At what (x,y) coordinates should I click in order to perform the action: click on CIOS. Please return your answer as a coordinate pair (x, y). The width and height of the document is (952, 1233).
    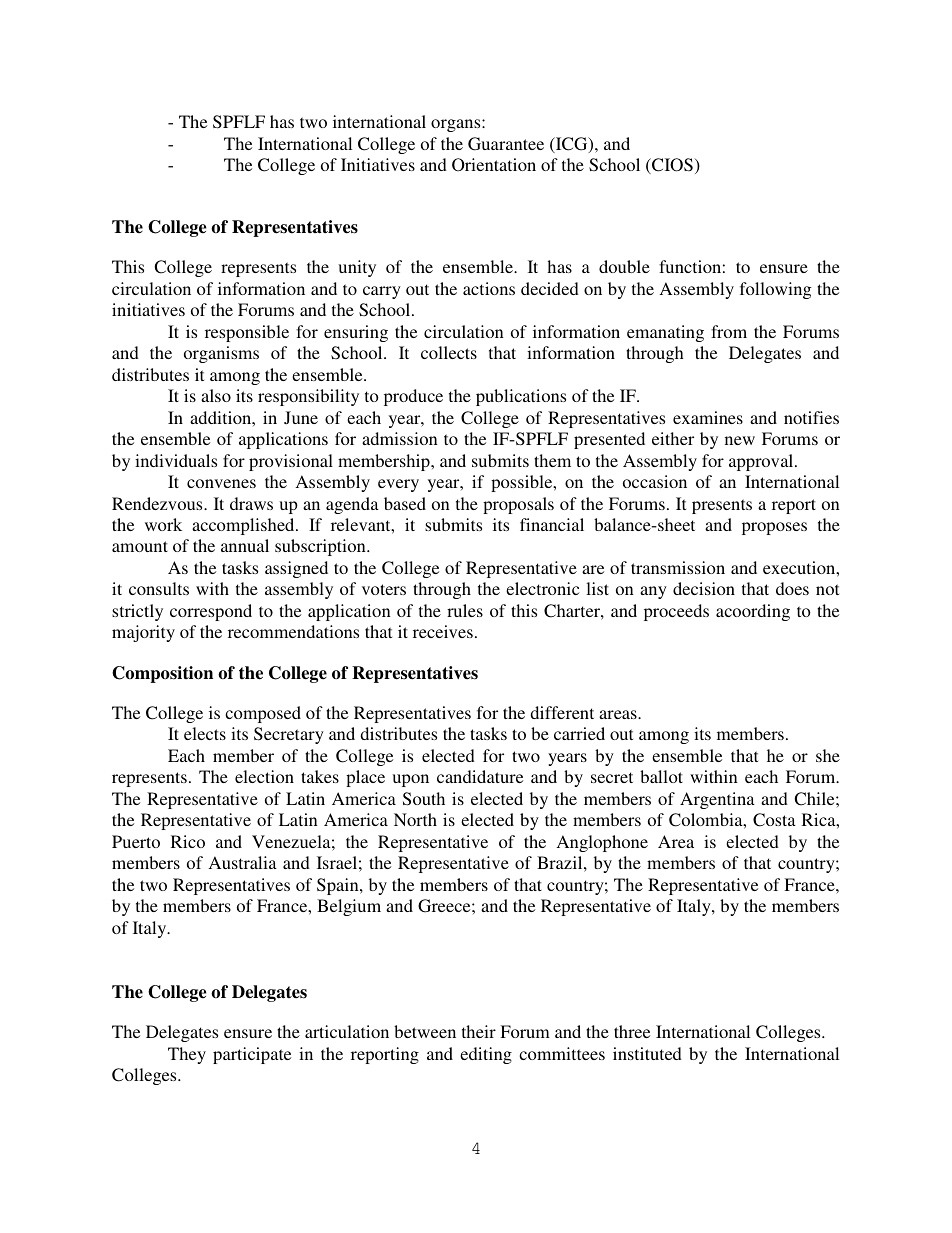
    Looking at the image, I should click on (671, 166).
